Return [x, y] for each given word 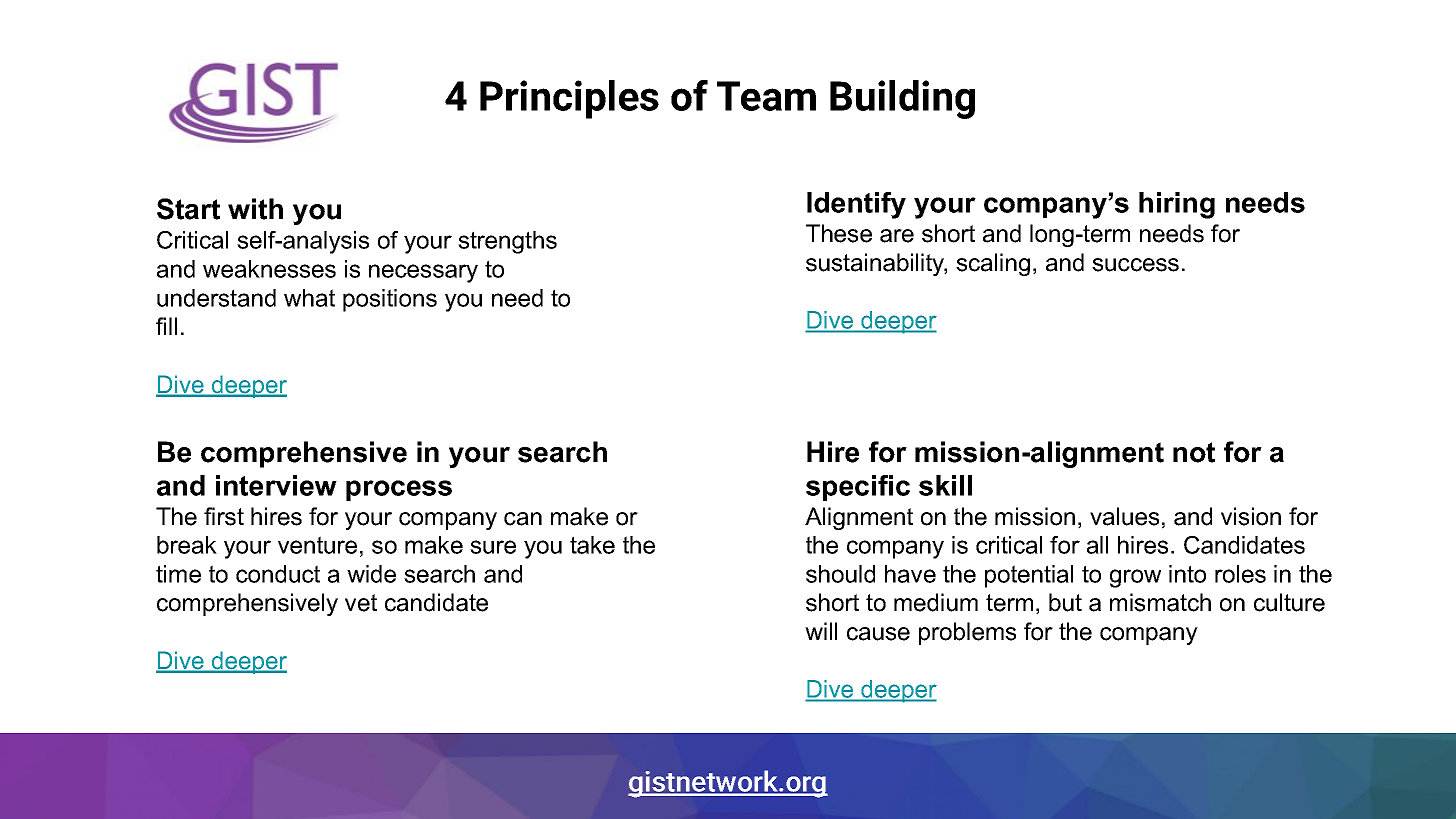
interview [276, 485]
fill [166, 326]
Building [902, 99]
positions [390, 300]
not [1194, 452]
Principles [569, 99]
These [839, 233]
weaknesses [269, 269]
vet [361, 603]
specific [858, 488]
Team [766, 96]
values [1124, 516]
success [1135, 265]
